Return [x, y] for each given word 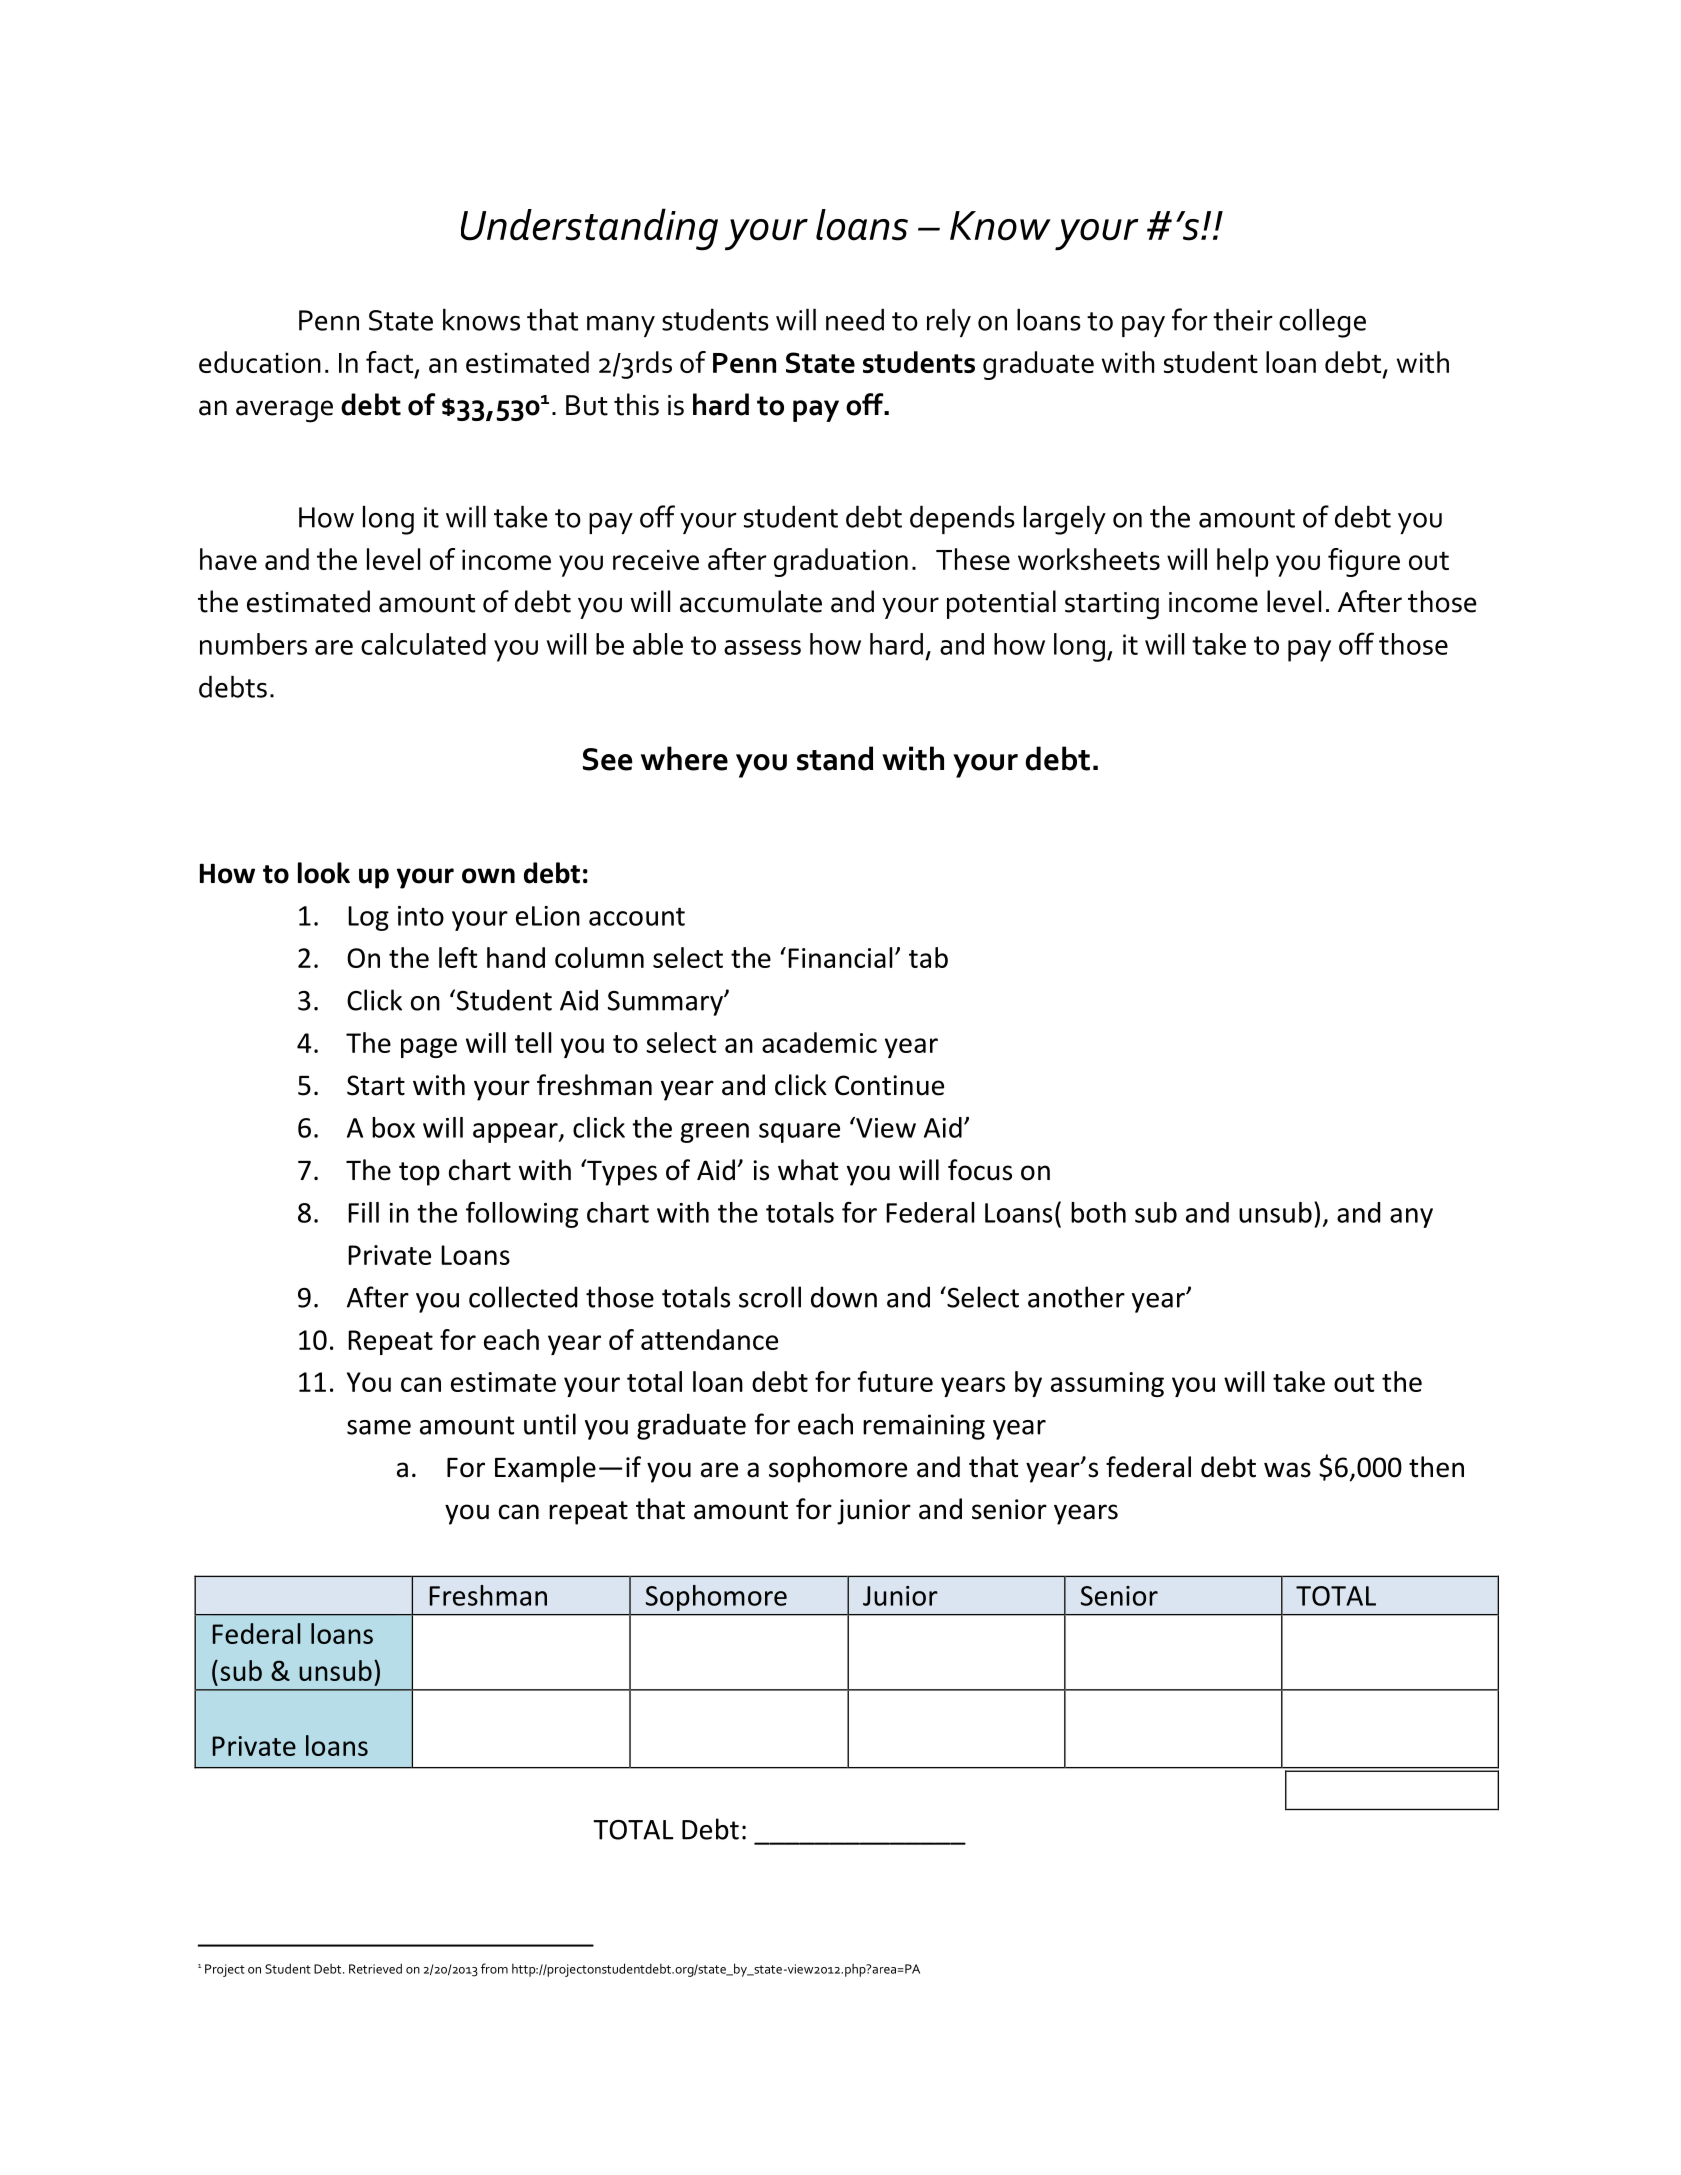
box [393, 1127]
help [1242, 562]
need [855, 320]
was [1287, 1470]
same [379, 1427]
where [684, 758]
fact [391, 363]
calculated [423, 644]
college [1322, 323]
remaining [924, 1427]
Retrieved [375, 1968]
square [799, 1133]
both [1098, 1212]
